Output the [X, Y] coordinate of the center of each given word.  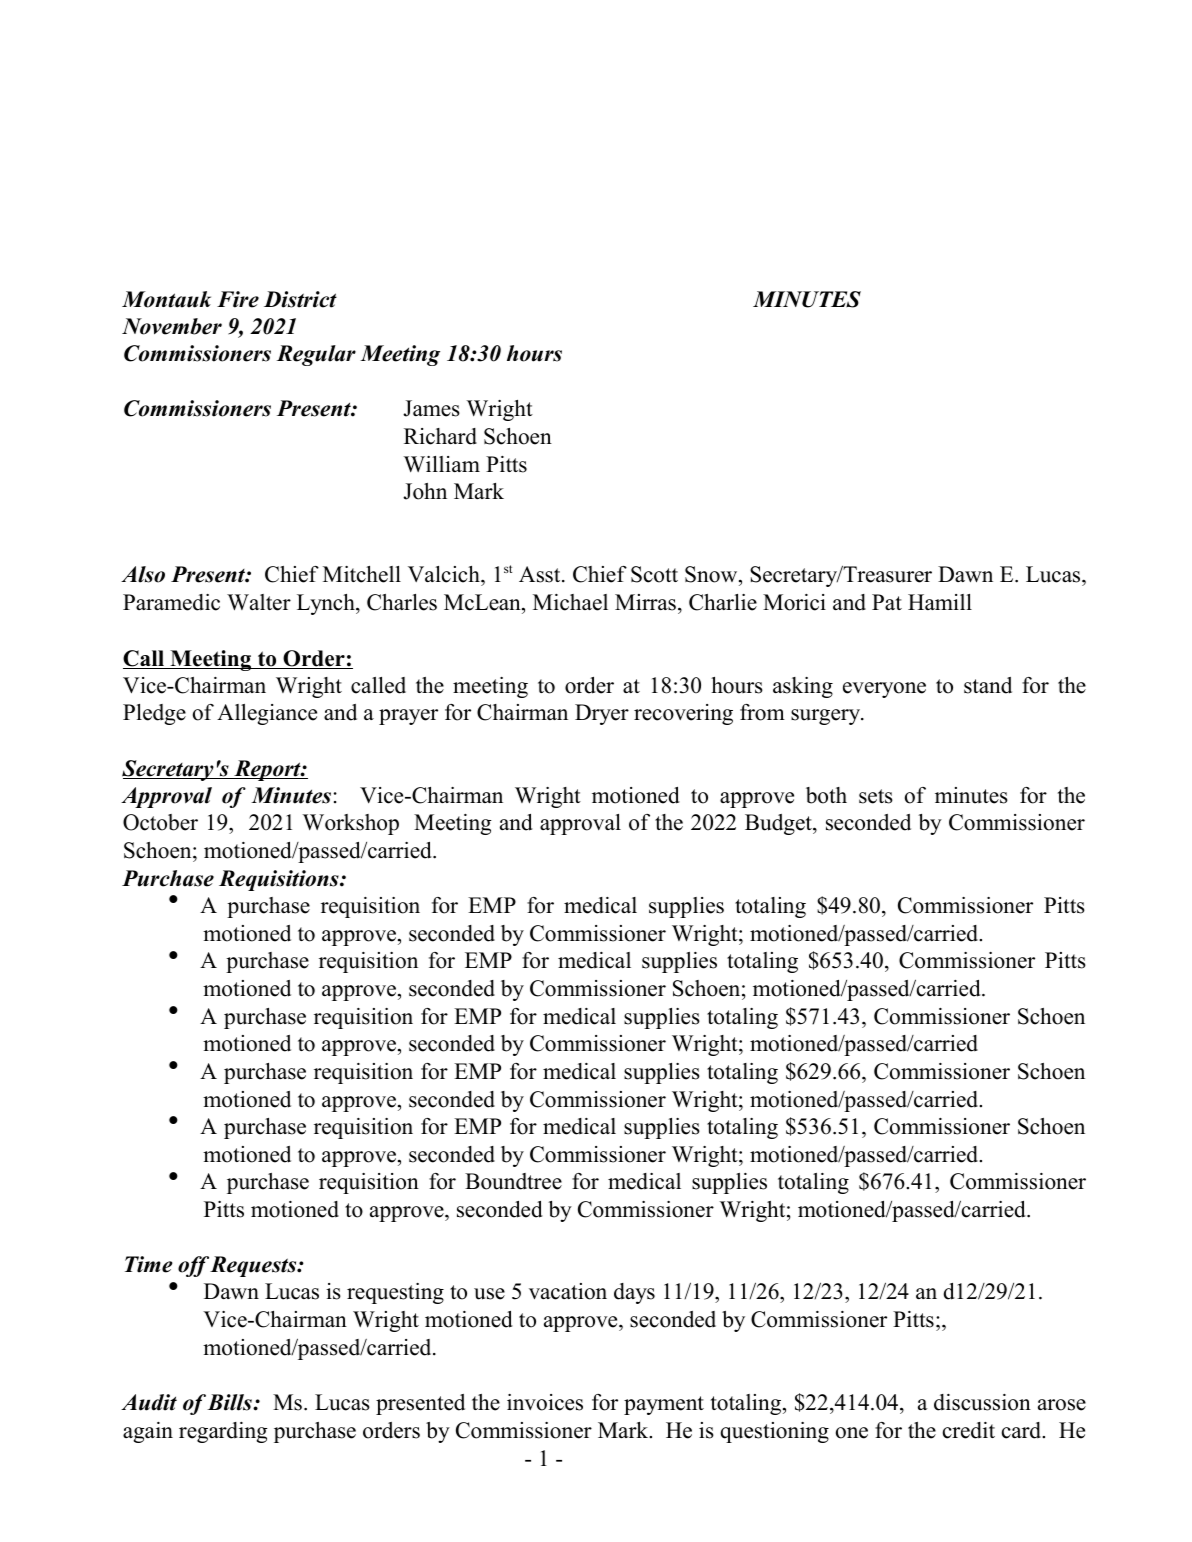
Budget [779, 824]
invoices [545, 1402]
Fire [238, 299]
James [431, 408]
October [160, 822]
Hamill [940, 602]
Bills [230, 1402]
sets [876, 796]
